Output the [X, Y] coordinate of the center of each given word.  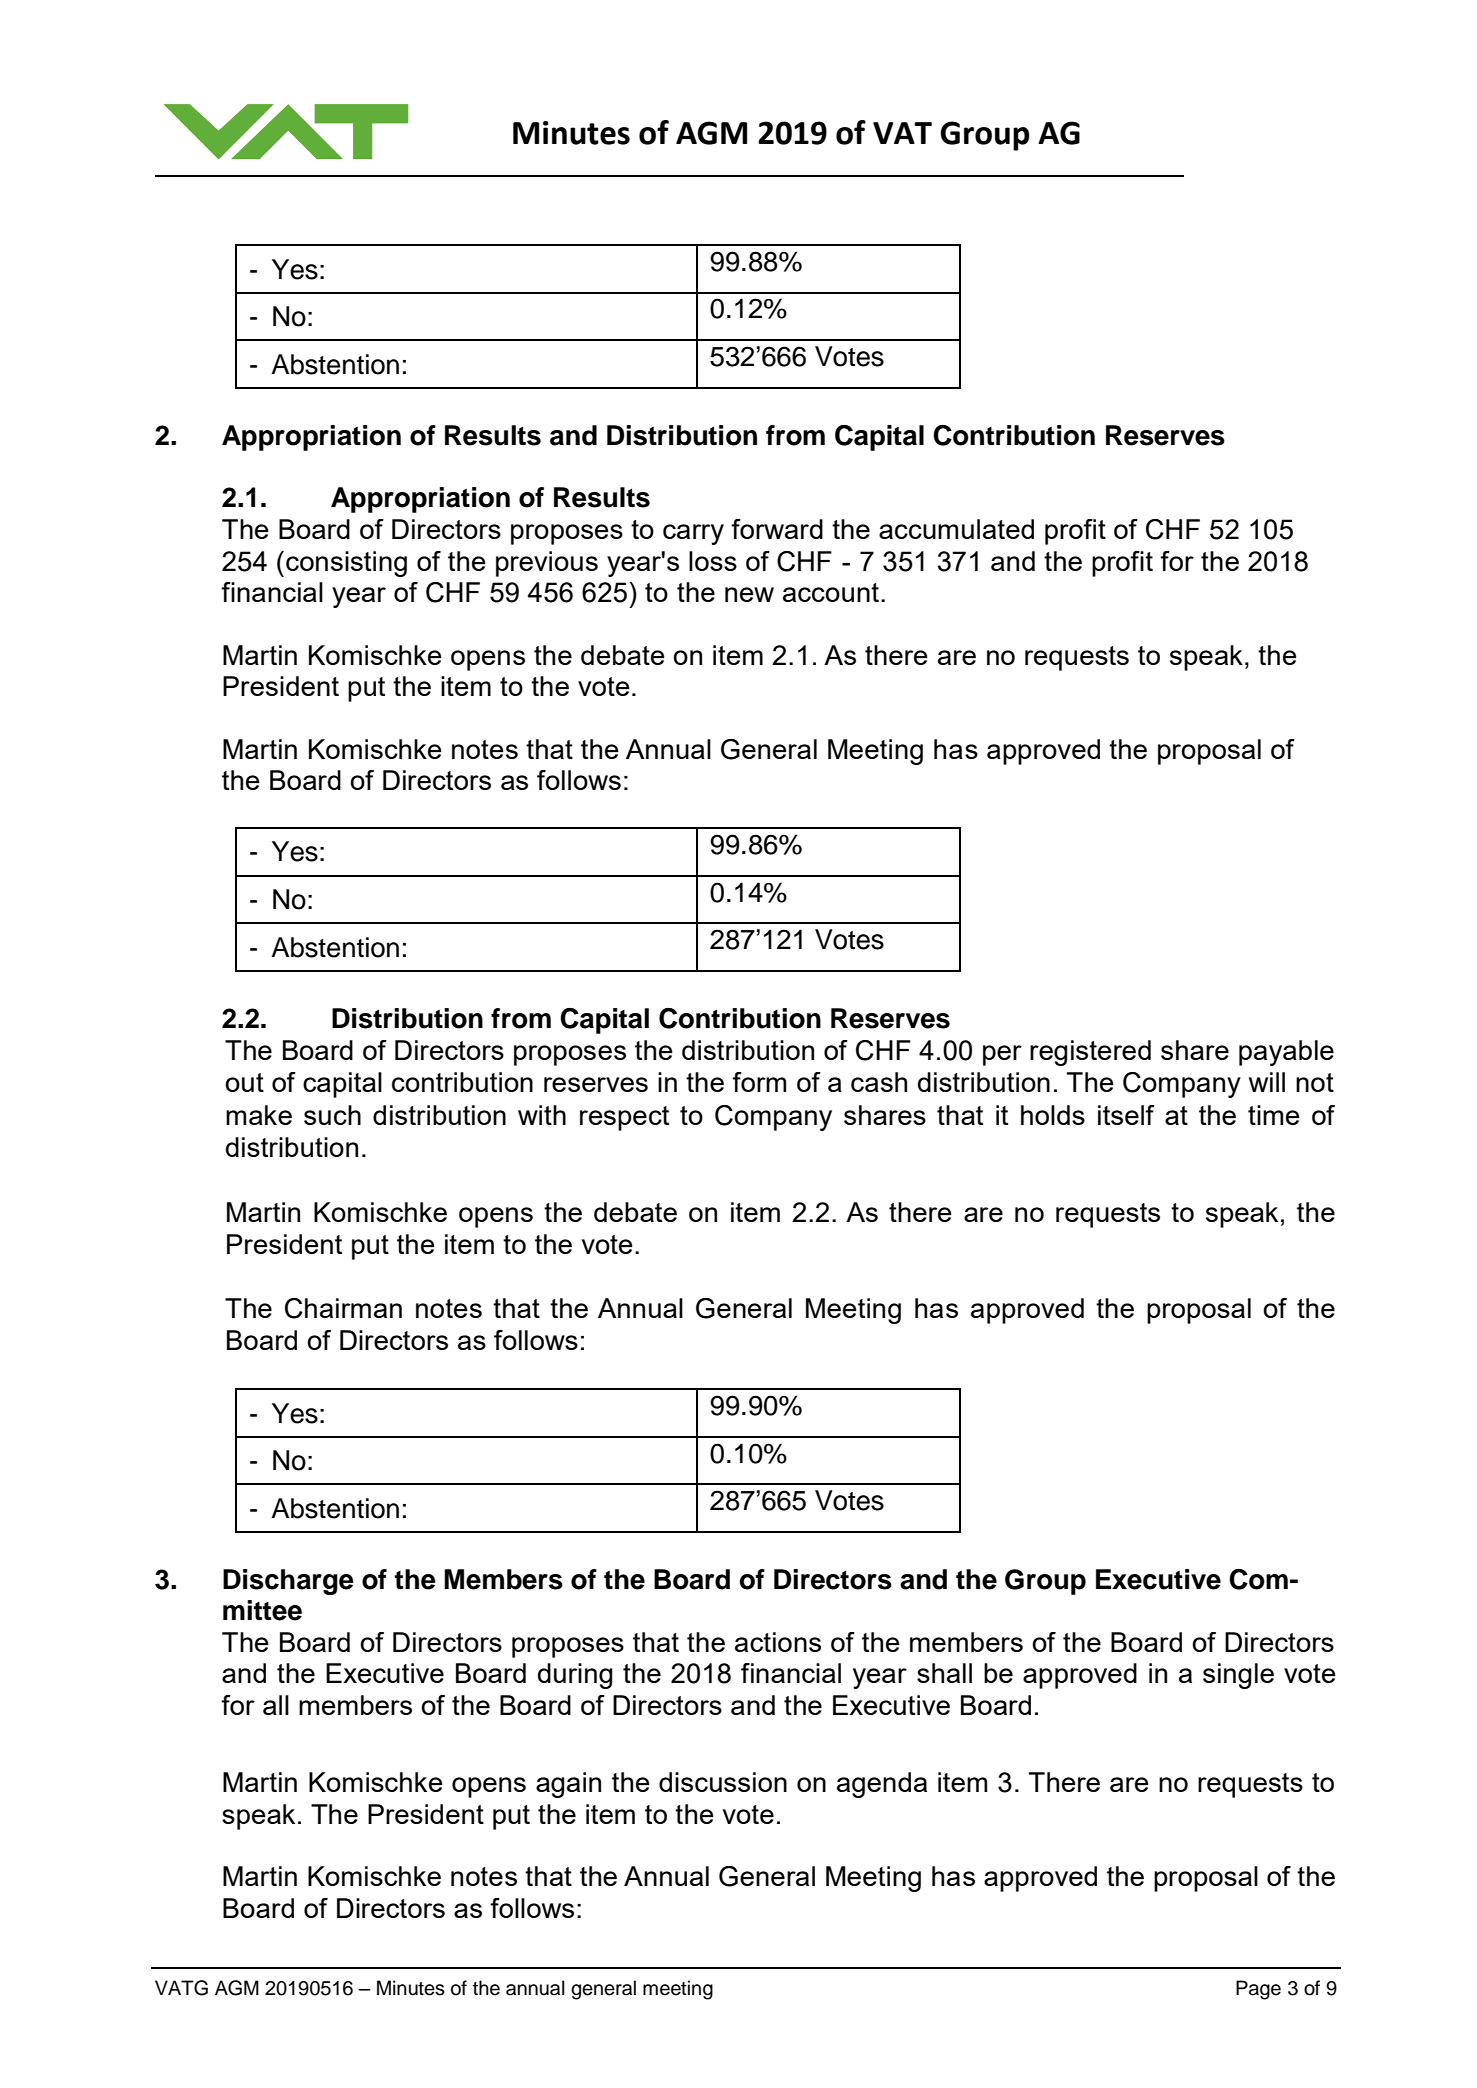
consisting [346, 564]
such [332, 1115]
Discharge [288, 1582]
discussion [723, 1782]
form [759, 1082]
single [1238, 1676]
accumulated [956, 529]
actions [778, 1642]
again [568, 1785]
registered [1090, 1053]
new [749, 594]
